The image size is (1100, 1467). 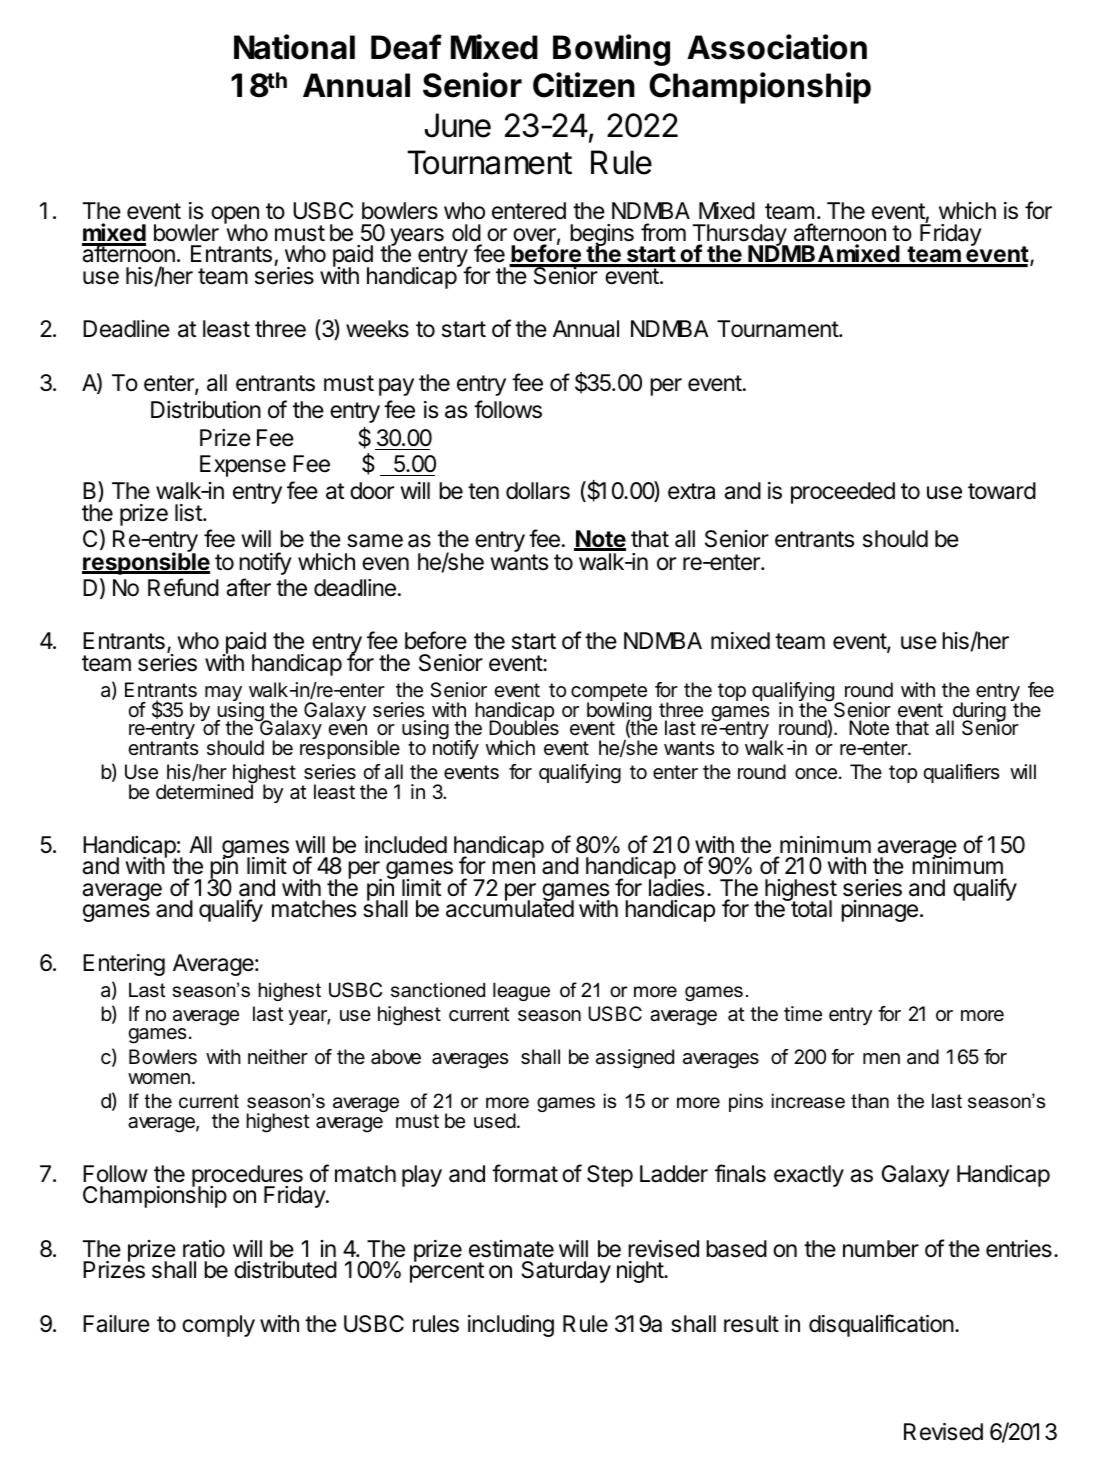 What do you see at coordinates (777, 47) in the screenshot?
I see `Association` at bounding box center [777, 47].
